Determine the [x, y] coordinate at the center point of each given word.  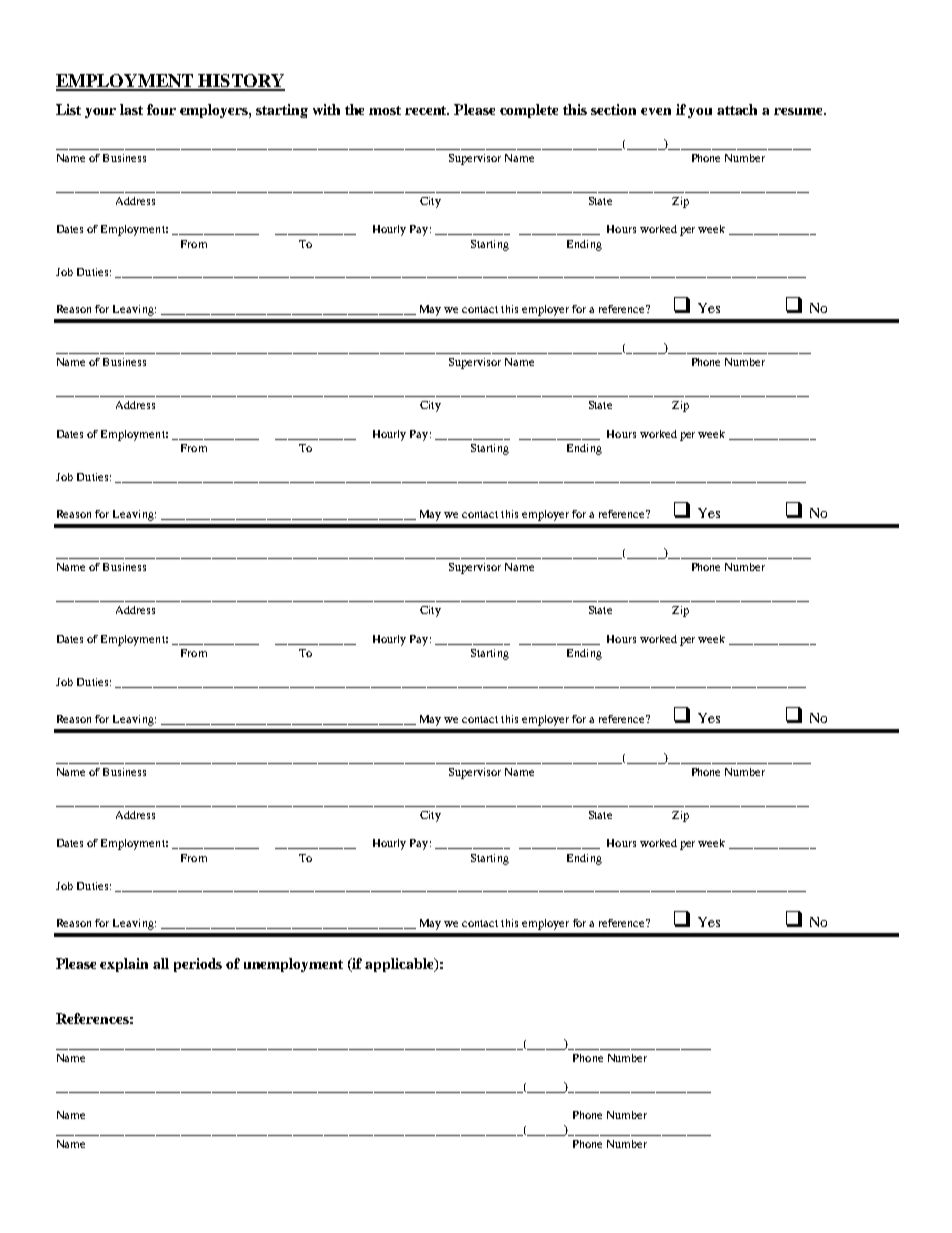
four [161, 109]
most [385, 110]
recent [427, 110]
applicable [400, 965]
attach [737, 109]
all [161, 963]
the [354, 109]
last [131, 109]
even [656, 111]
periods [198, 965]
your [100, 113]
